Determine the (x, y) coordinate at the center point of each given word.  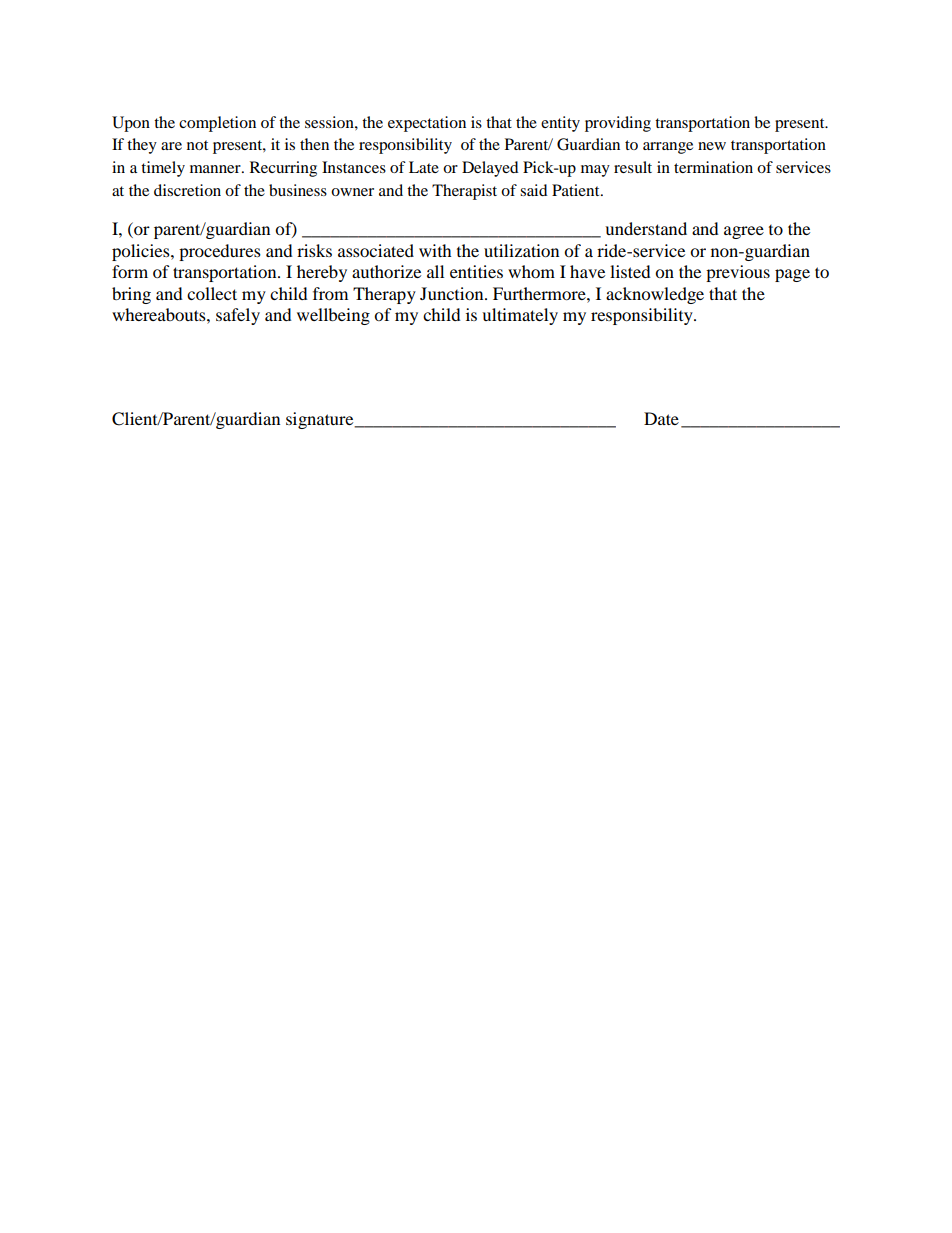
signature (321, 420)
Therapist (464, 192)
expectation (427, 124)
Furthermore (540, 293)
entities (476, 271)
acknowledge (655, 295)
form (130, 271)
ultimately (520, 316)
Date (661, 418)
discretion (187, 190)
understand (646, 228)
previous (738, 273)
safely (238, 316)
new (712, 146)
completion (217, 124)
